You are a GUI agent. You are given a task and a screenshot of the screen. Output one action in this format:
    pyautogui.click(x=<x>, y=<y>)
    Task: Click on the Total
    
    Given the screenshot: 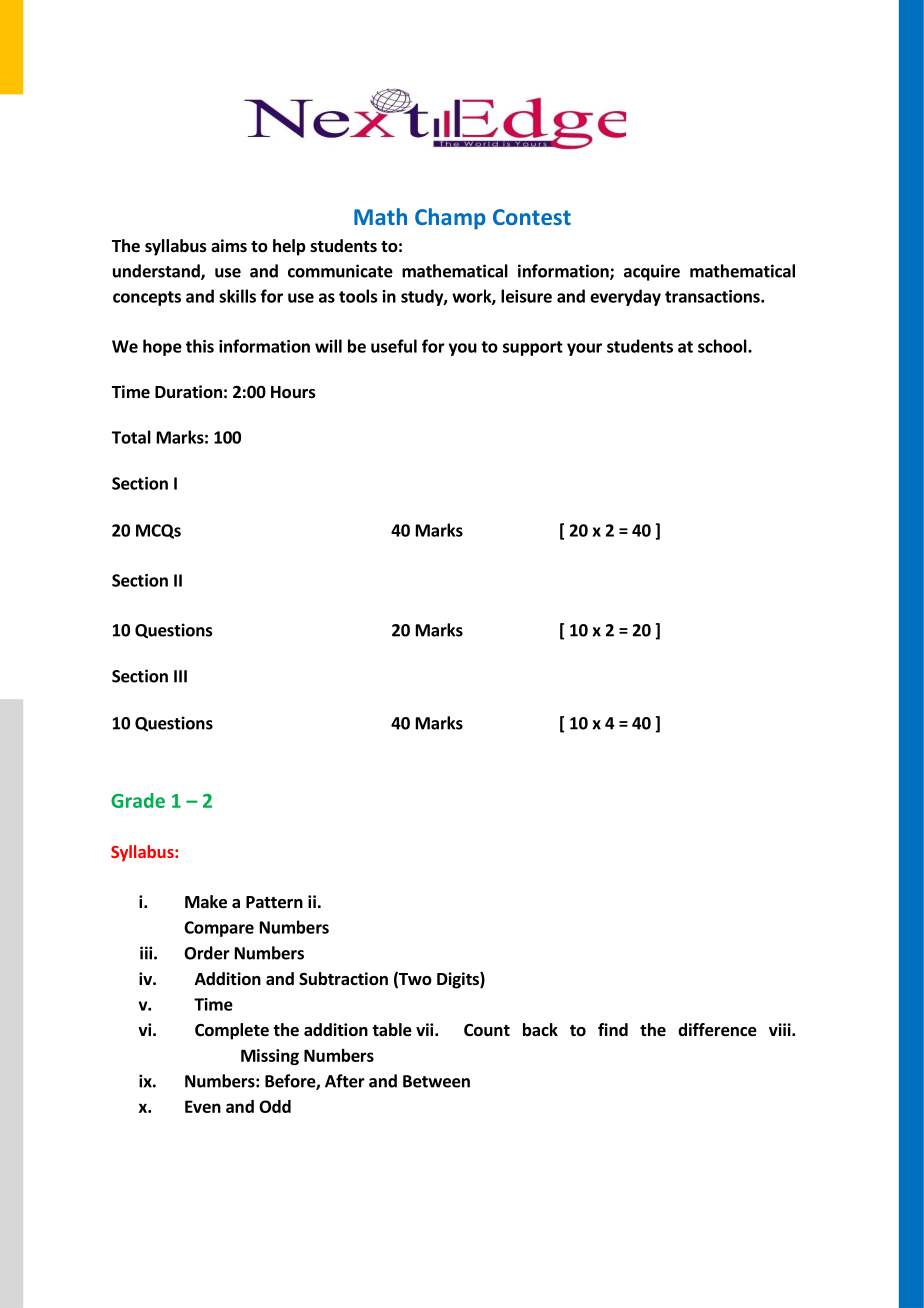 What is the action you would take?
    pyautogui.click(x=131, y=437)
